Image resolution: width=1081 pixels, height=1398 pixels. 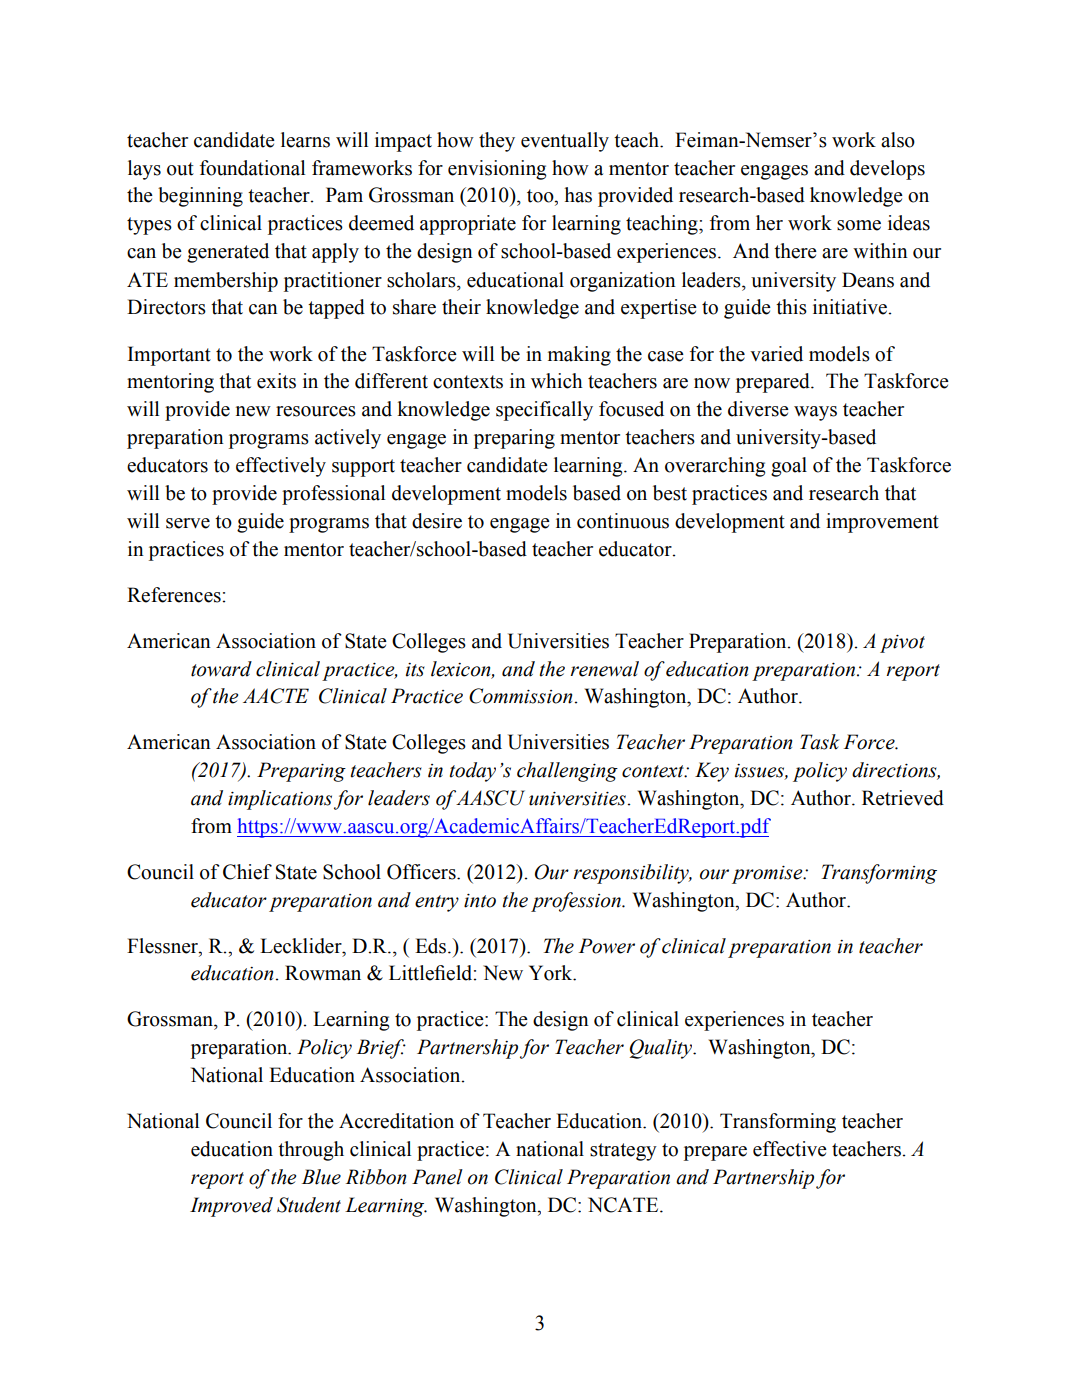 What do you see at coordinates (437, 521) in the page?
I see `desire` at bounding box center [437, 521].
